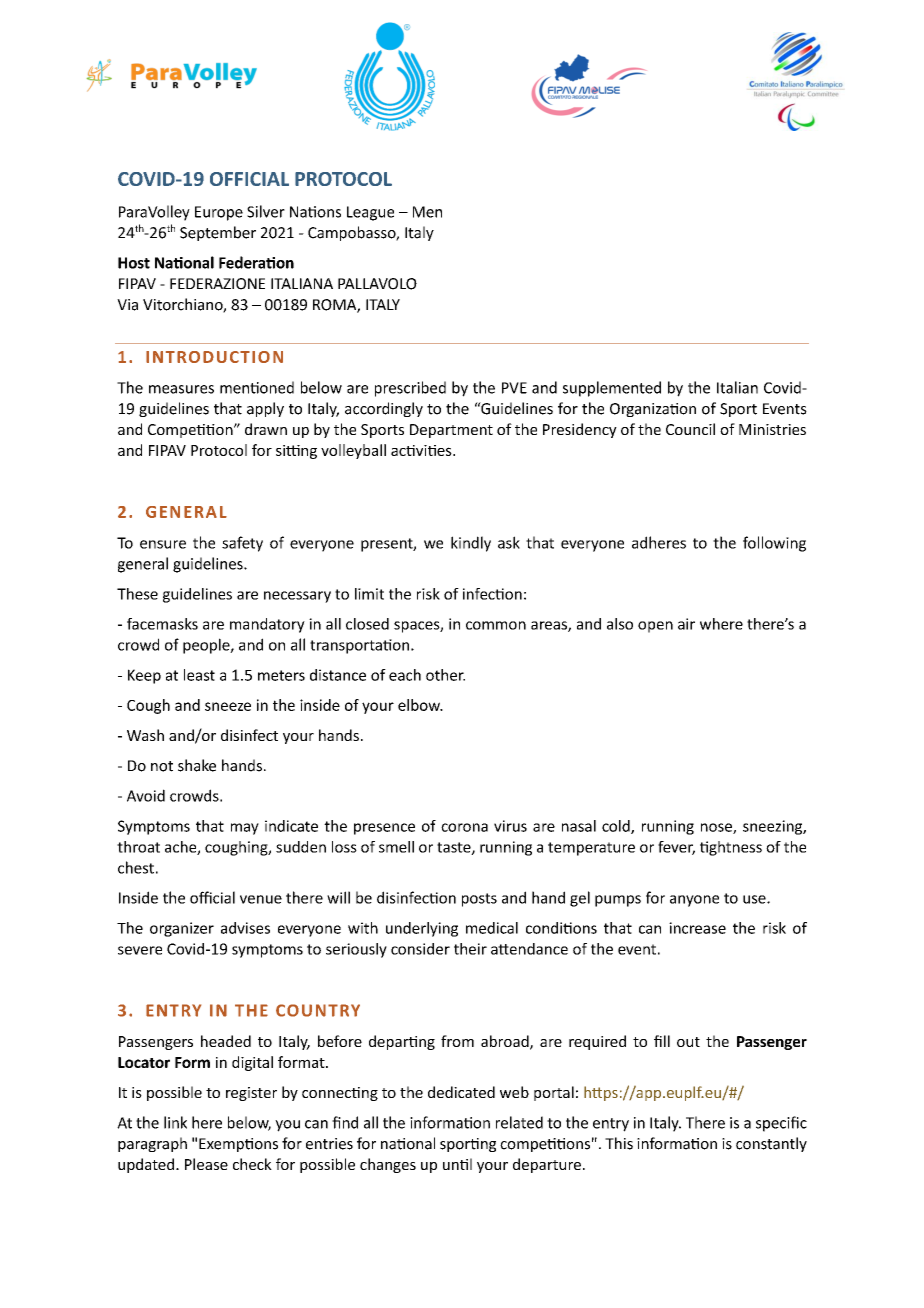  I want to click on Exemptions, so click(238, 1145).
